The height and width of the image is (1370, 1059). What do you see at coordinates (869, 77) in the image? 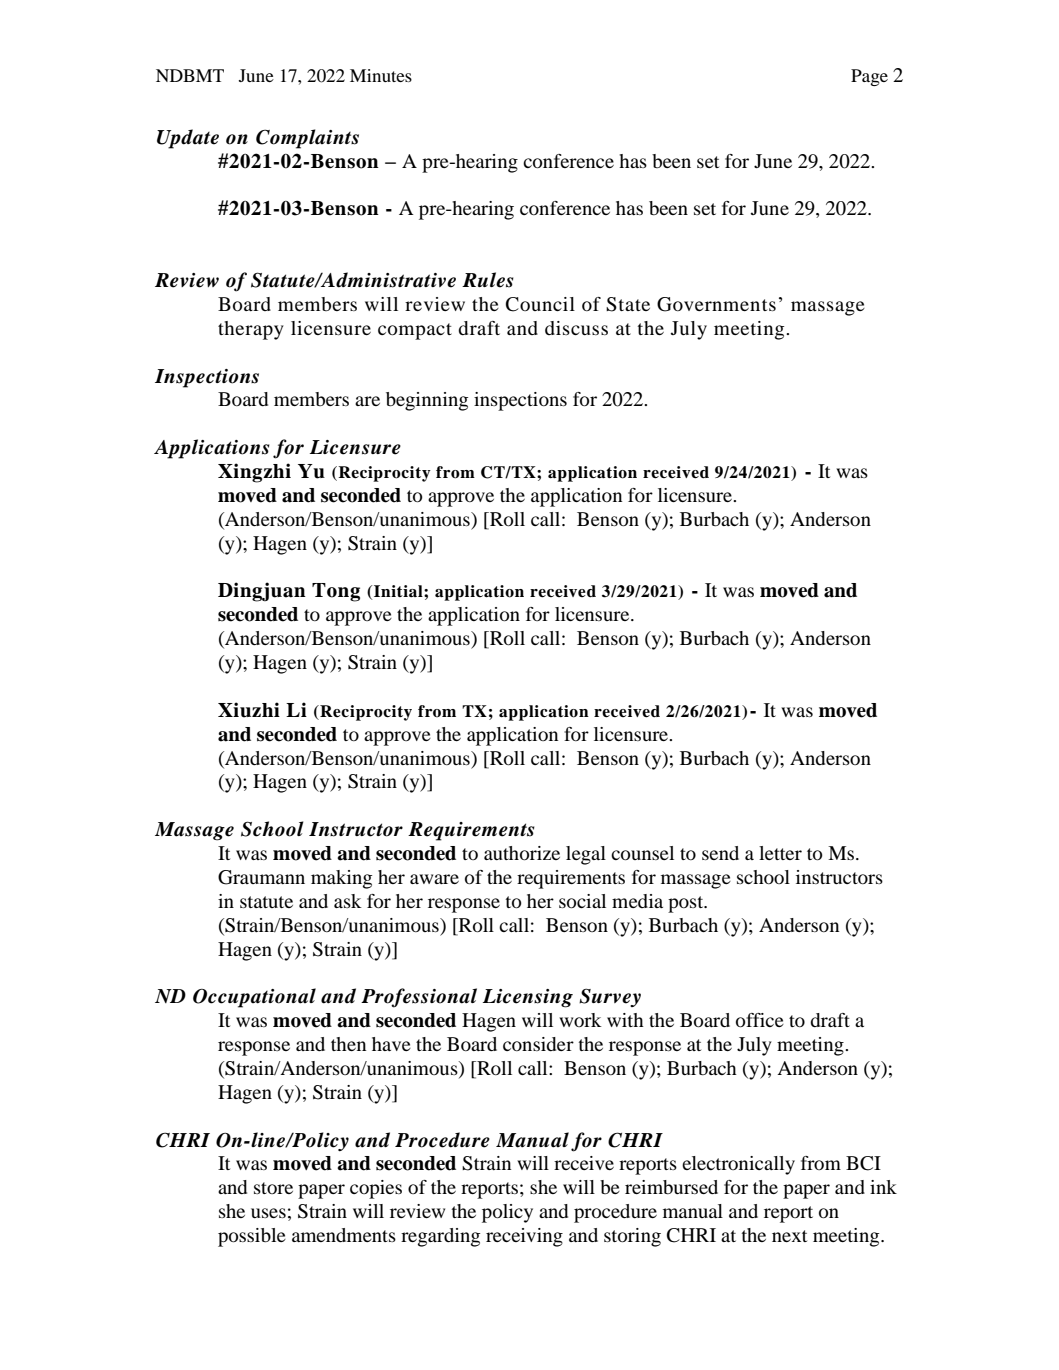
I see `Page` at bounding box center [869, 77].
